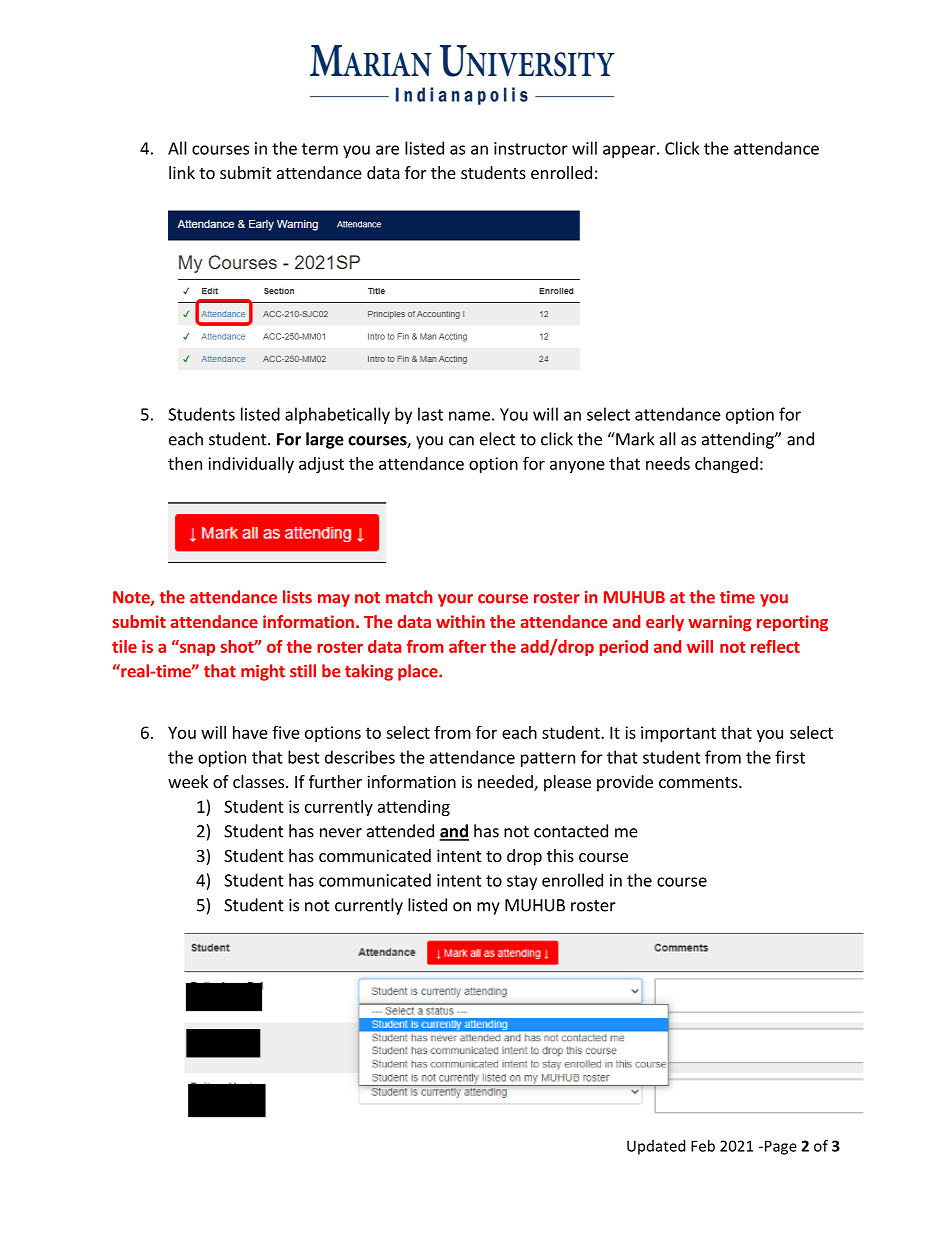  What do you see at coordinates (185, 463) in the screenshot?
I see `then` at bounding box center [185, 463].
